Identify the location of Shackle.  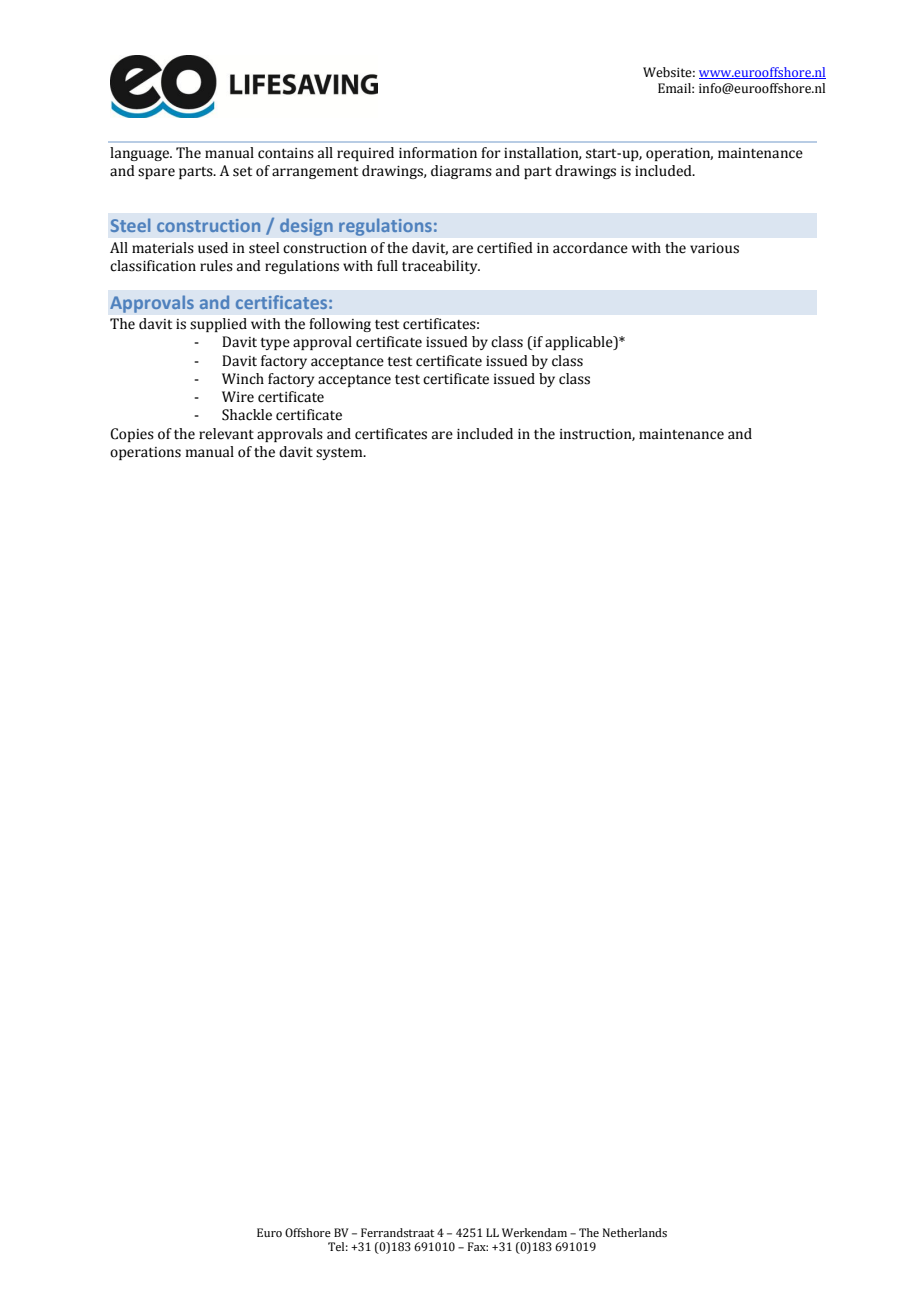
(247, 415).
